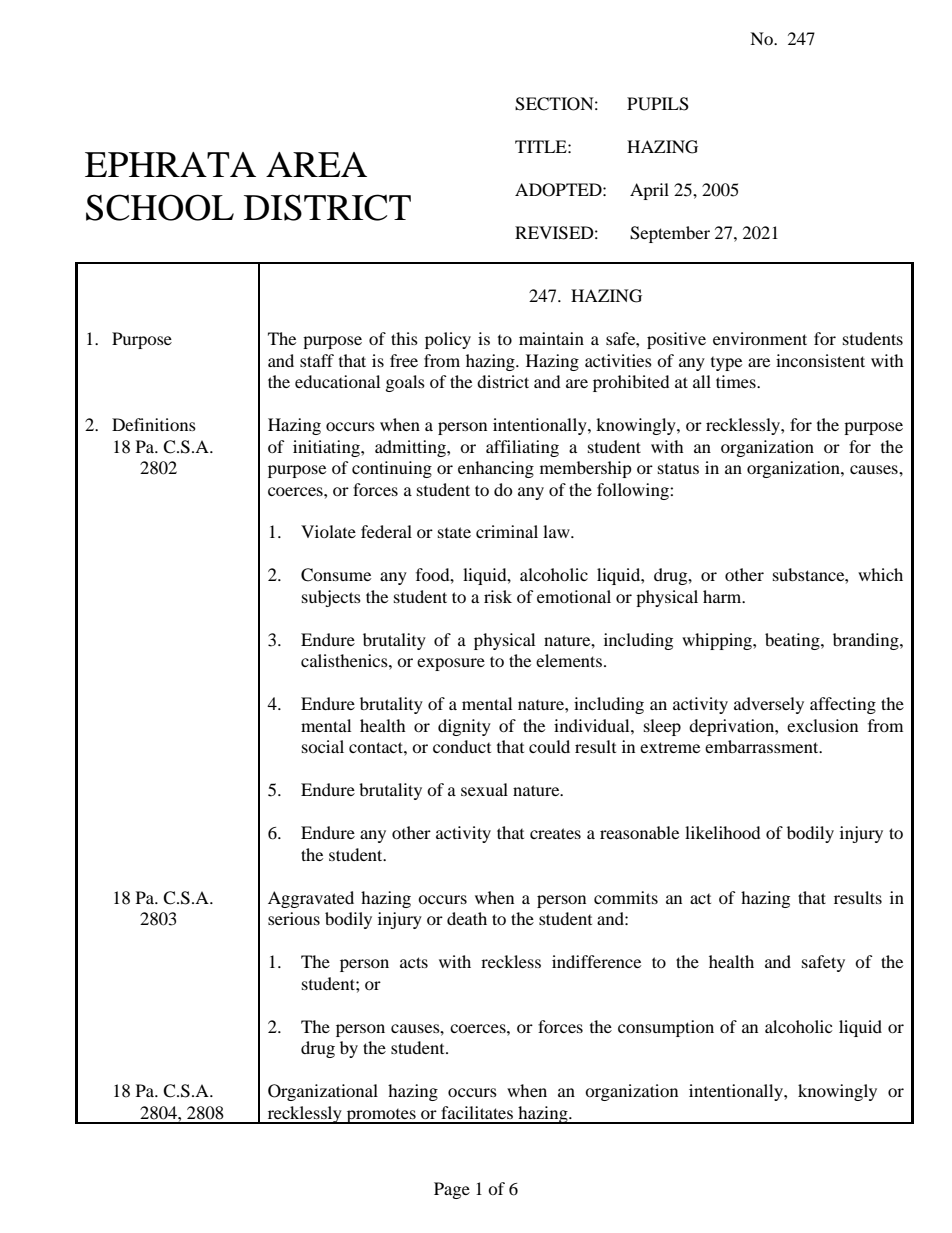  I want to click on staff, so click(317, 360).
